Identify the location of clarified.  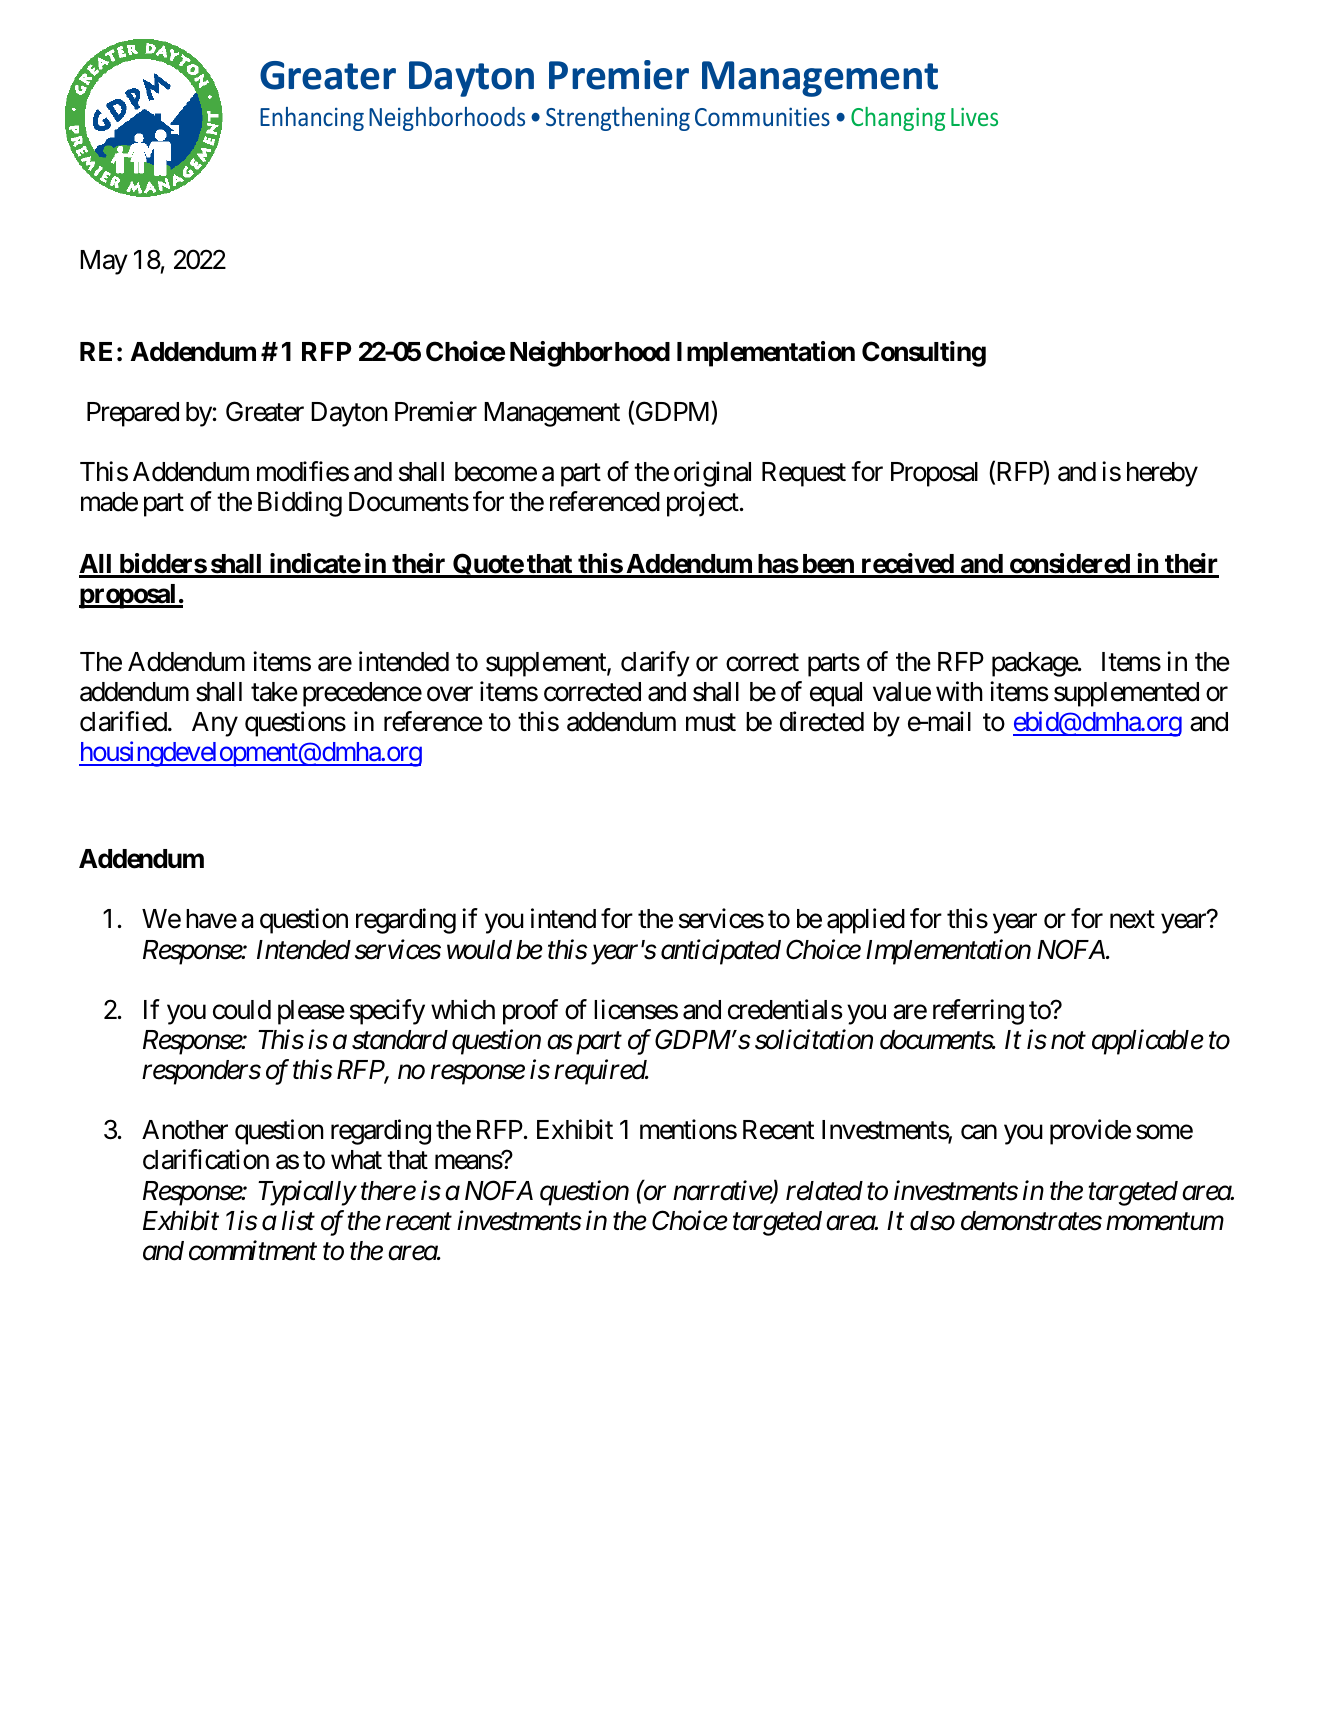
(123, 721).
